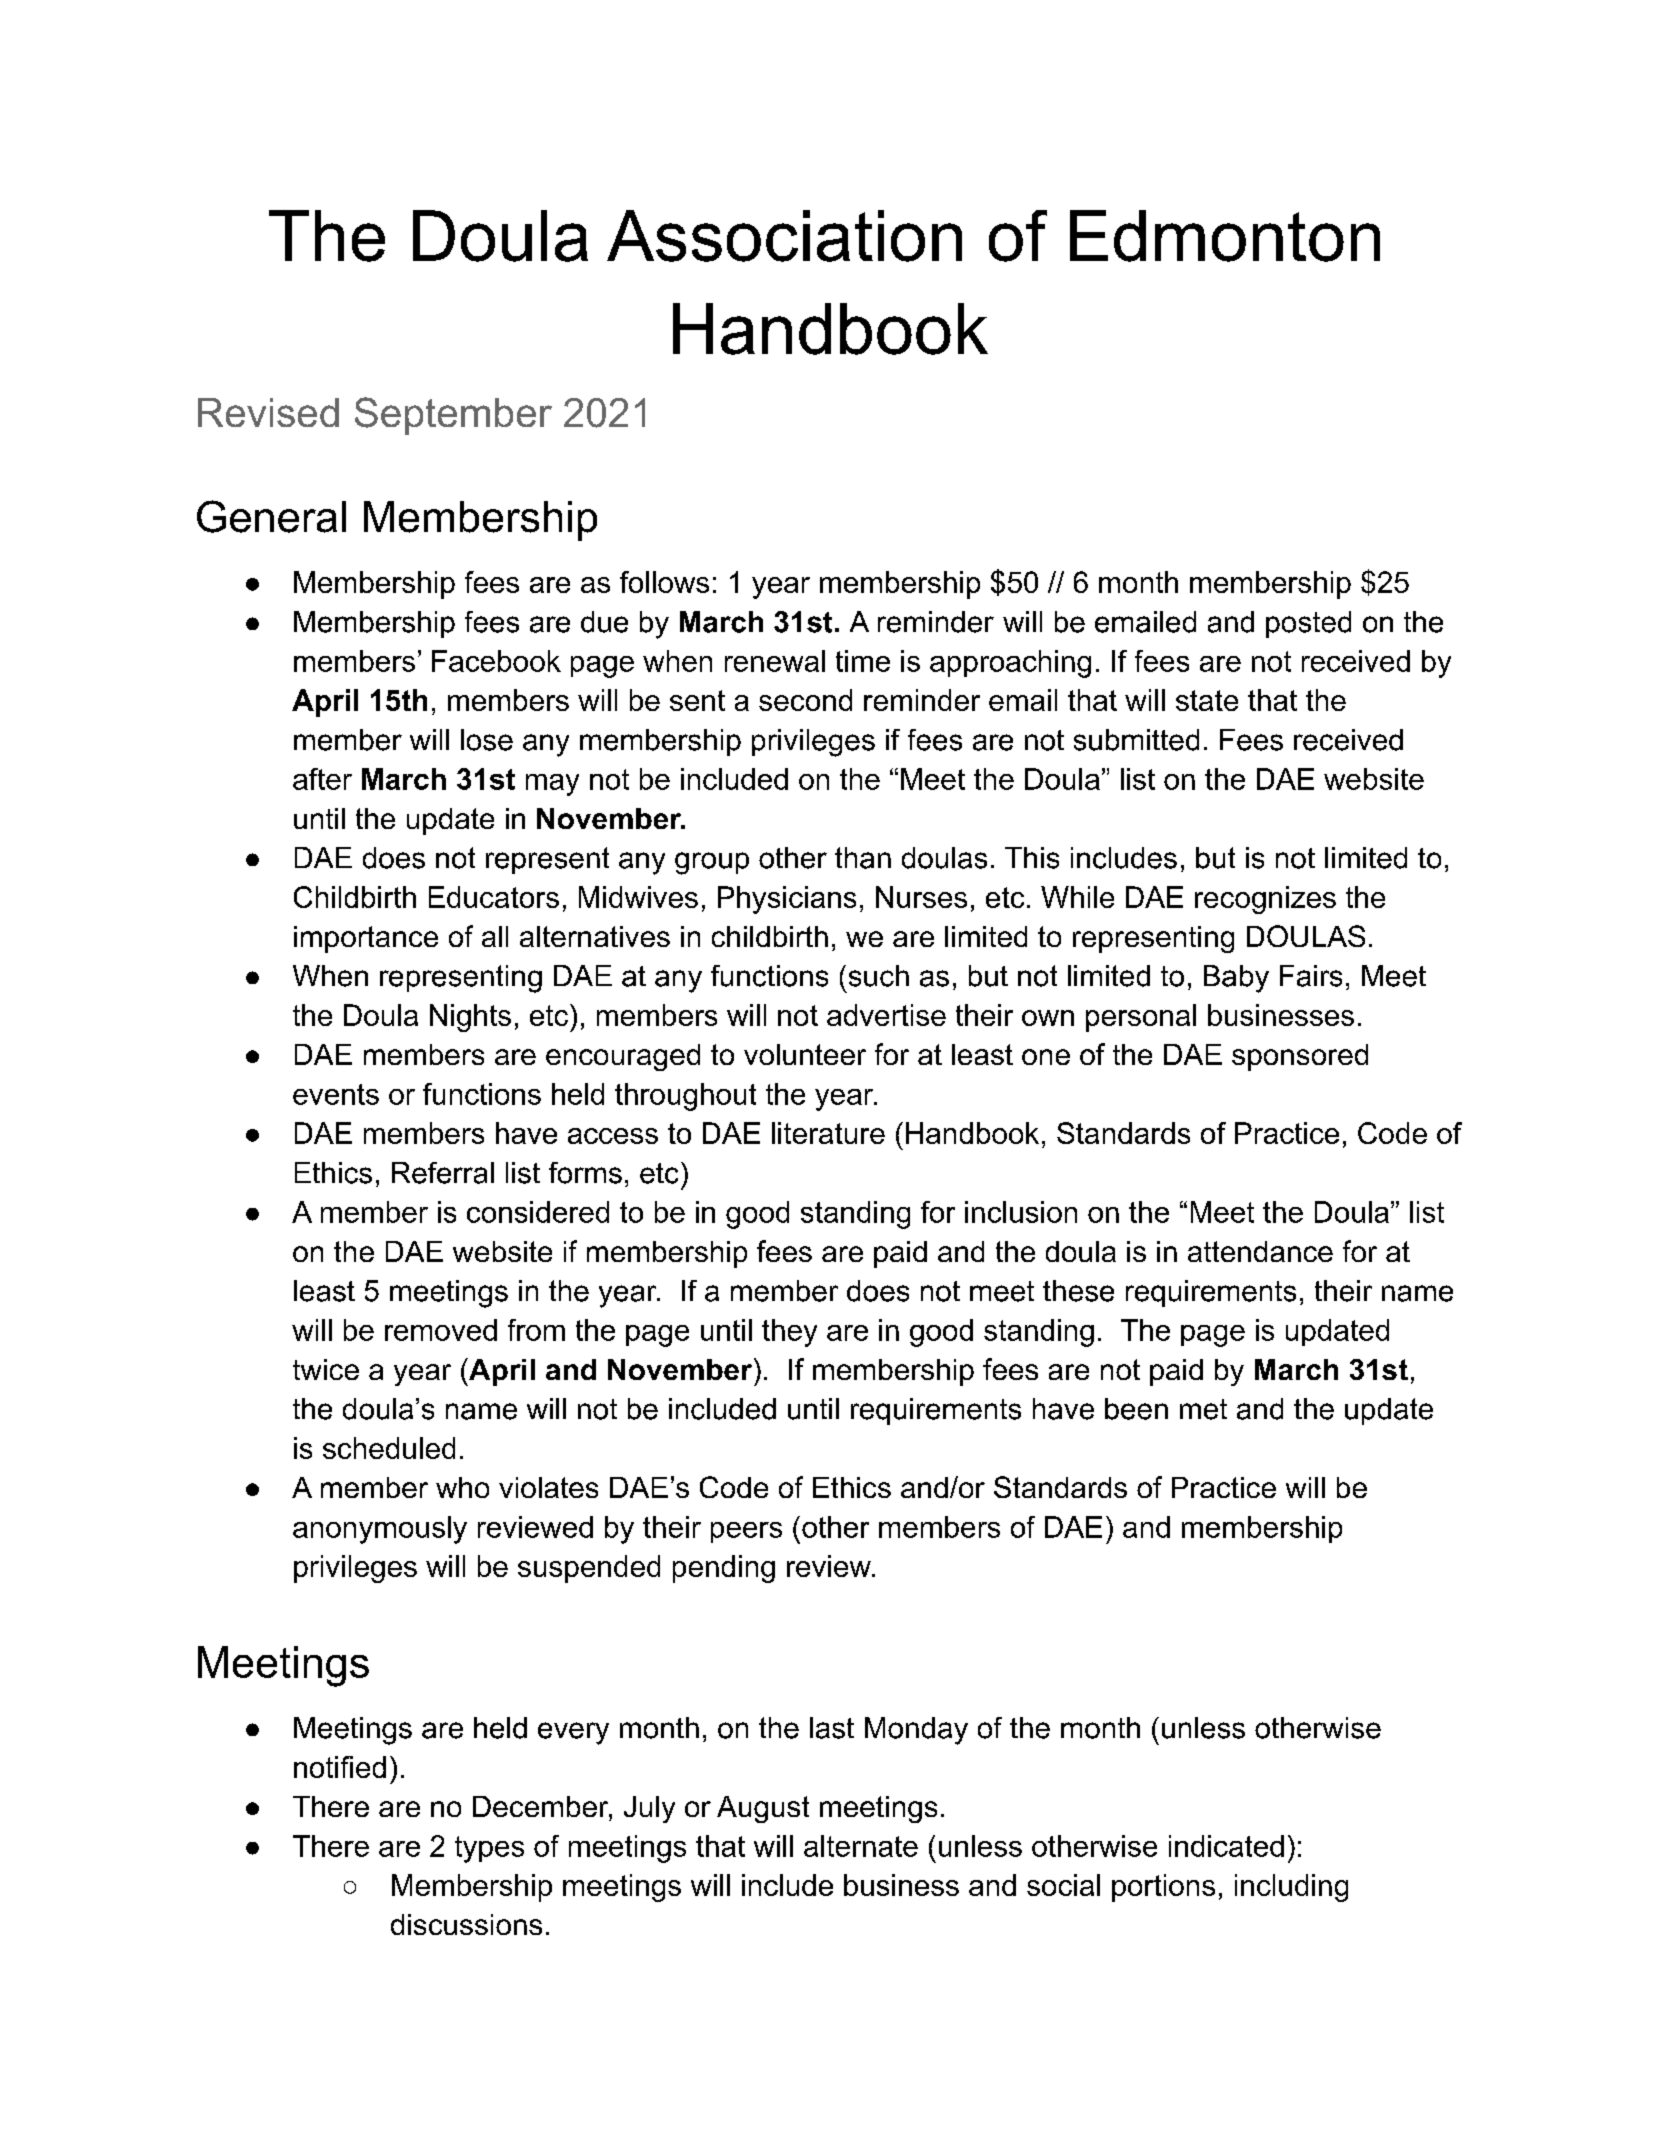 The width and height of the page is (1656, 2143). What do you see at coordinates (1225, 236) in the page?
I see `Edmonton` at bounding box center [1225, 236].
